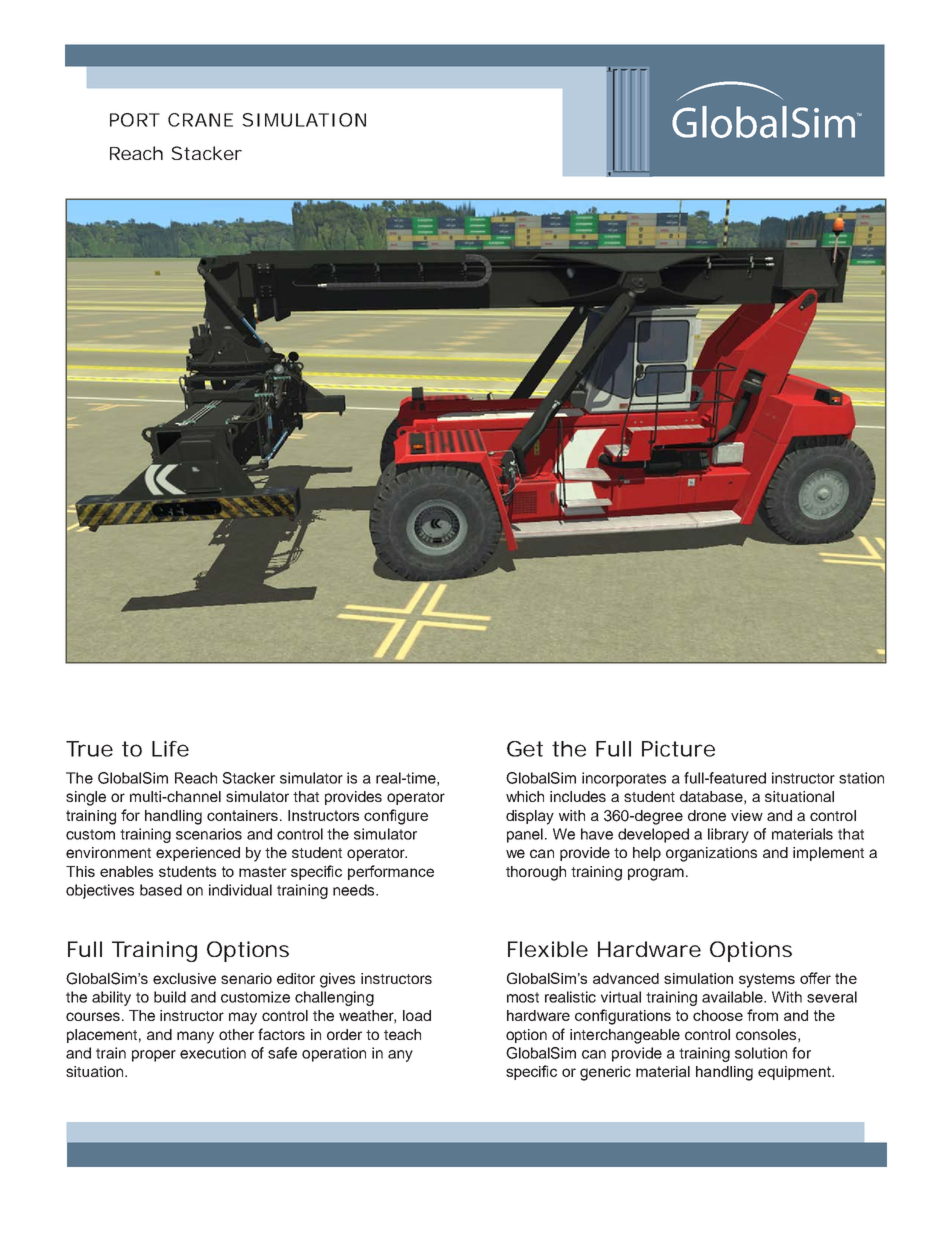  Describe the element at coordinates (678, 749) in the screenshot. I see `Picture` at that location.
